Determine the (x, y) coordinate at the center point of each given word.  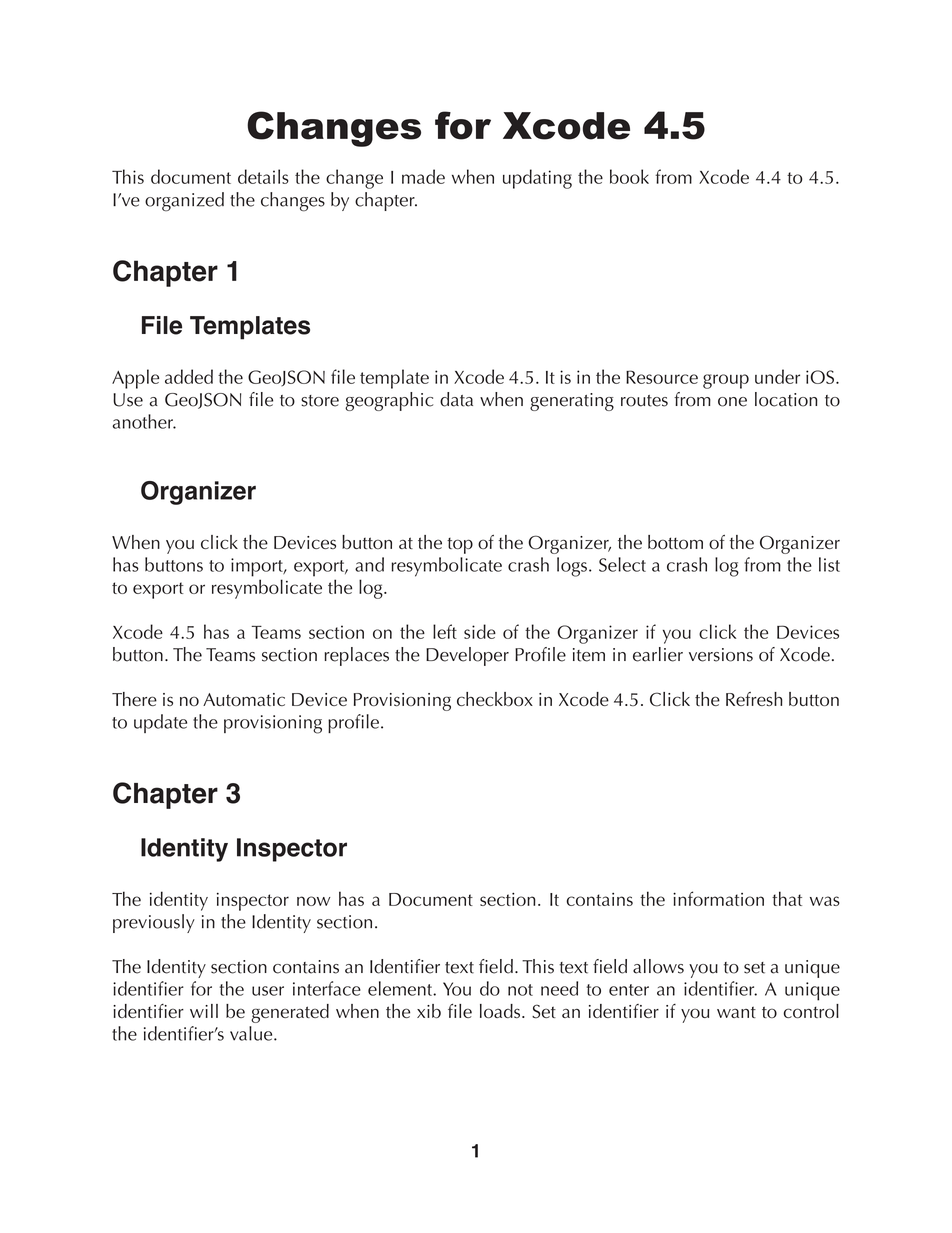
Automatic (244, 699)
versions (721, 655)
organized (184, 201)
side (480, 631)
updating (537, 179)
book (629, 176)
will (204, 1011)
